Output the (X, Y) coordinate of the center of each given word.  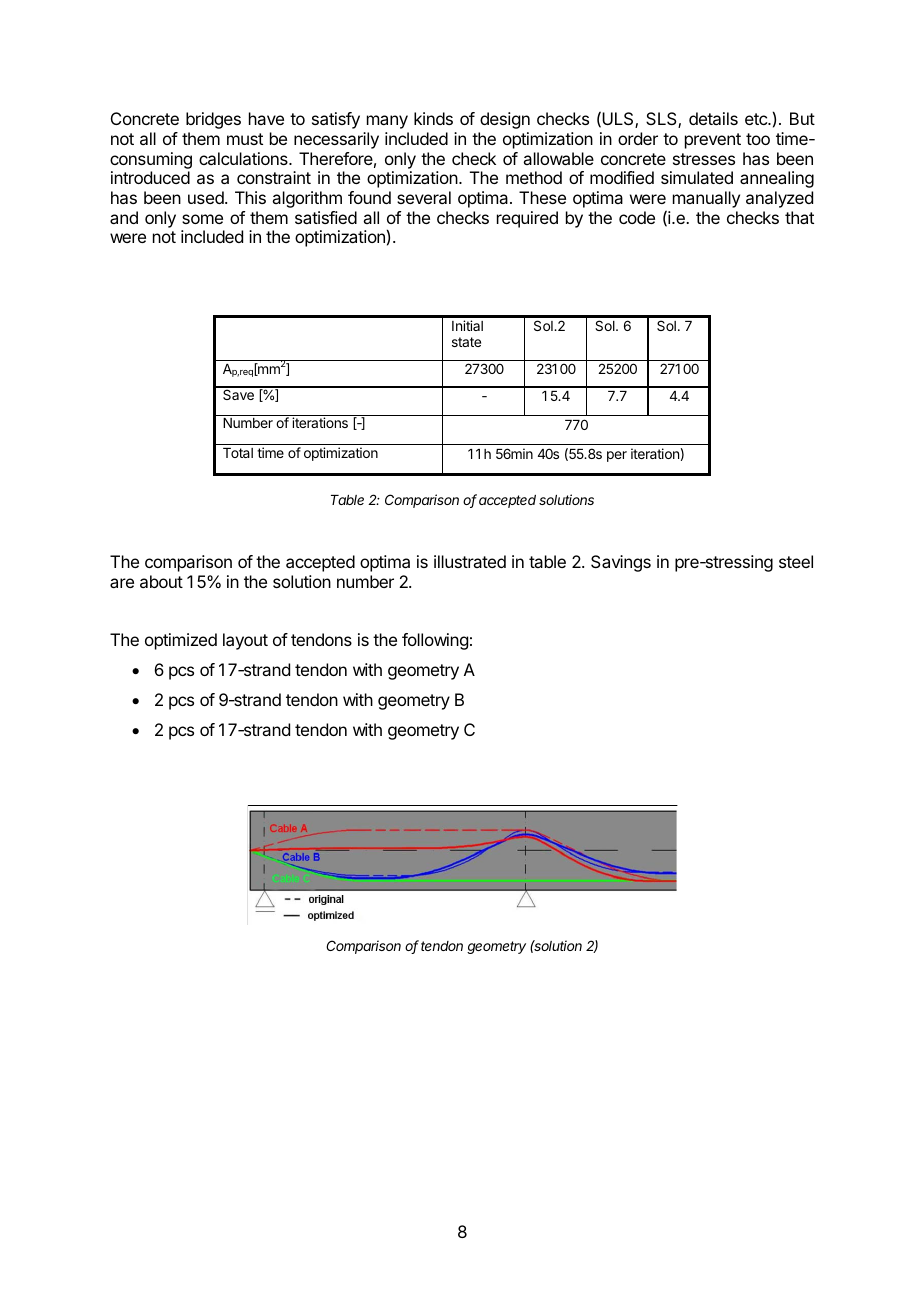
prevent (713, 141)
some (202, 219)
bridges (213, 120)
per (617, 456)
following (435, 641)
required (527, 219)
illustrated (470, 561)
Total (238, 453)
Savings (621, 563)
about (161, 581)
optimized (181, 641)
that (799, 217)
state (466, 342)
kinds (433, 118)
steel (796, 561)
